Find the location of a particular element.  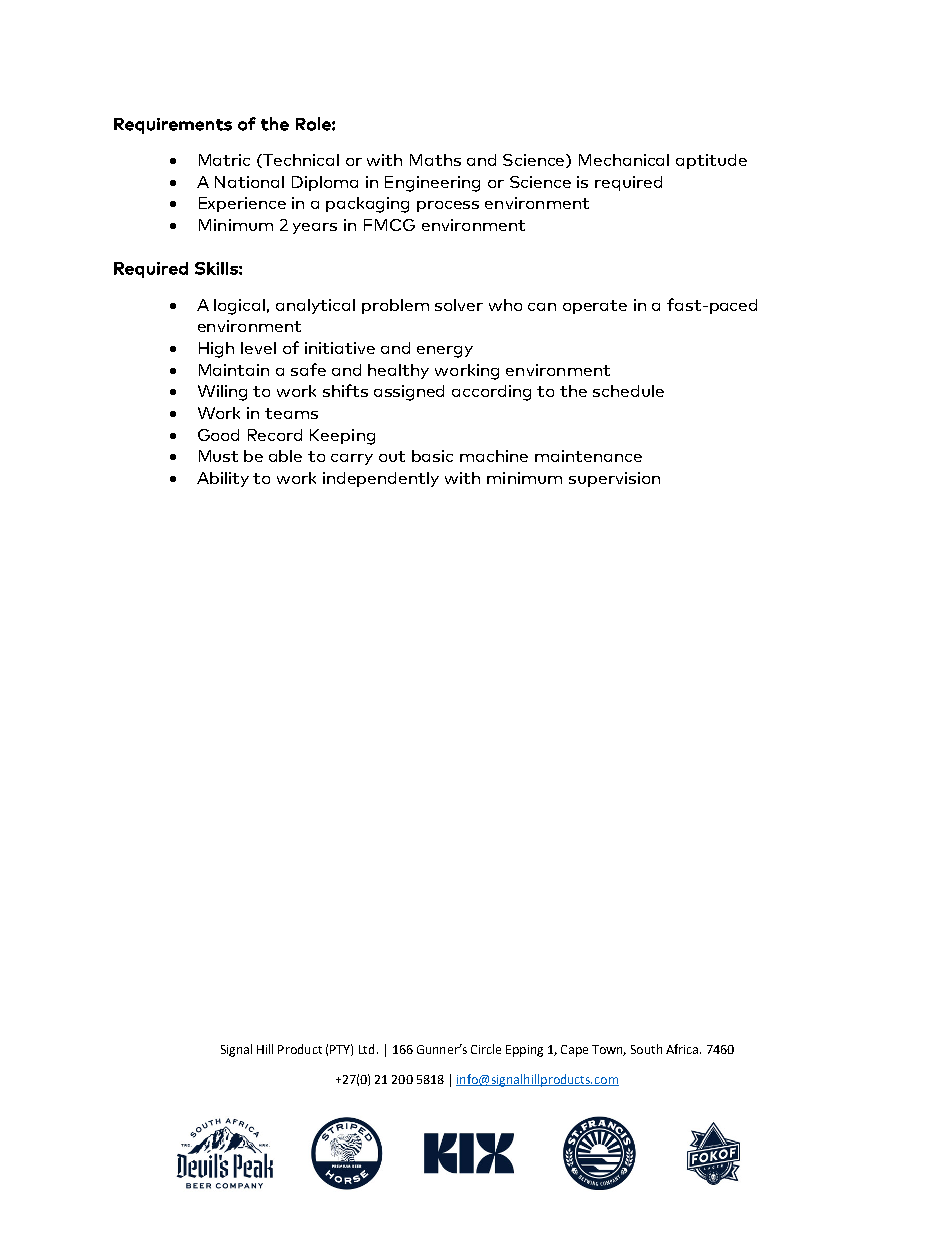

supervision is located at coordinates (614, 479).
